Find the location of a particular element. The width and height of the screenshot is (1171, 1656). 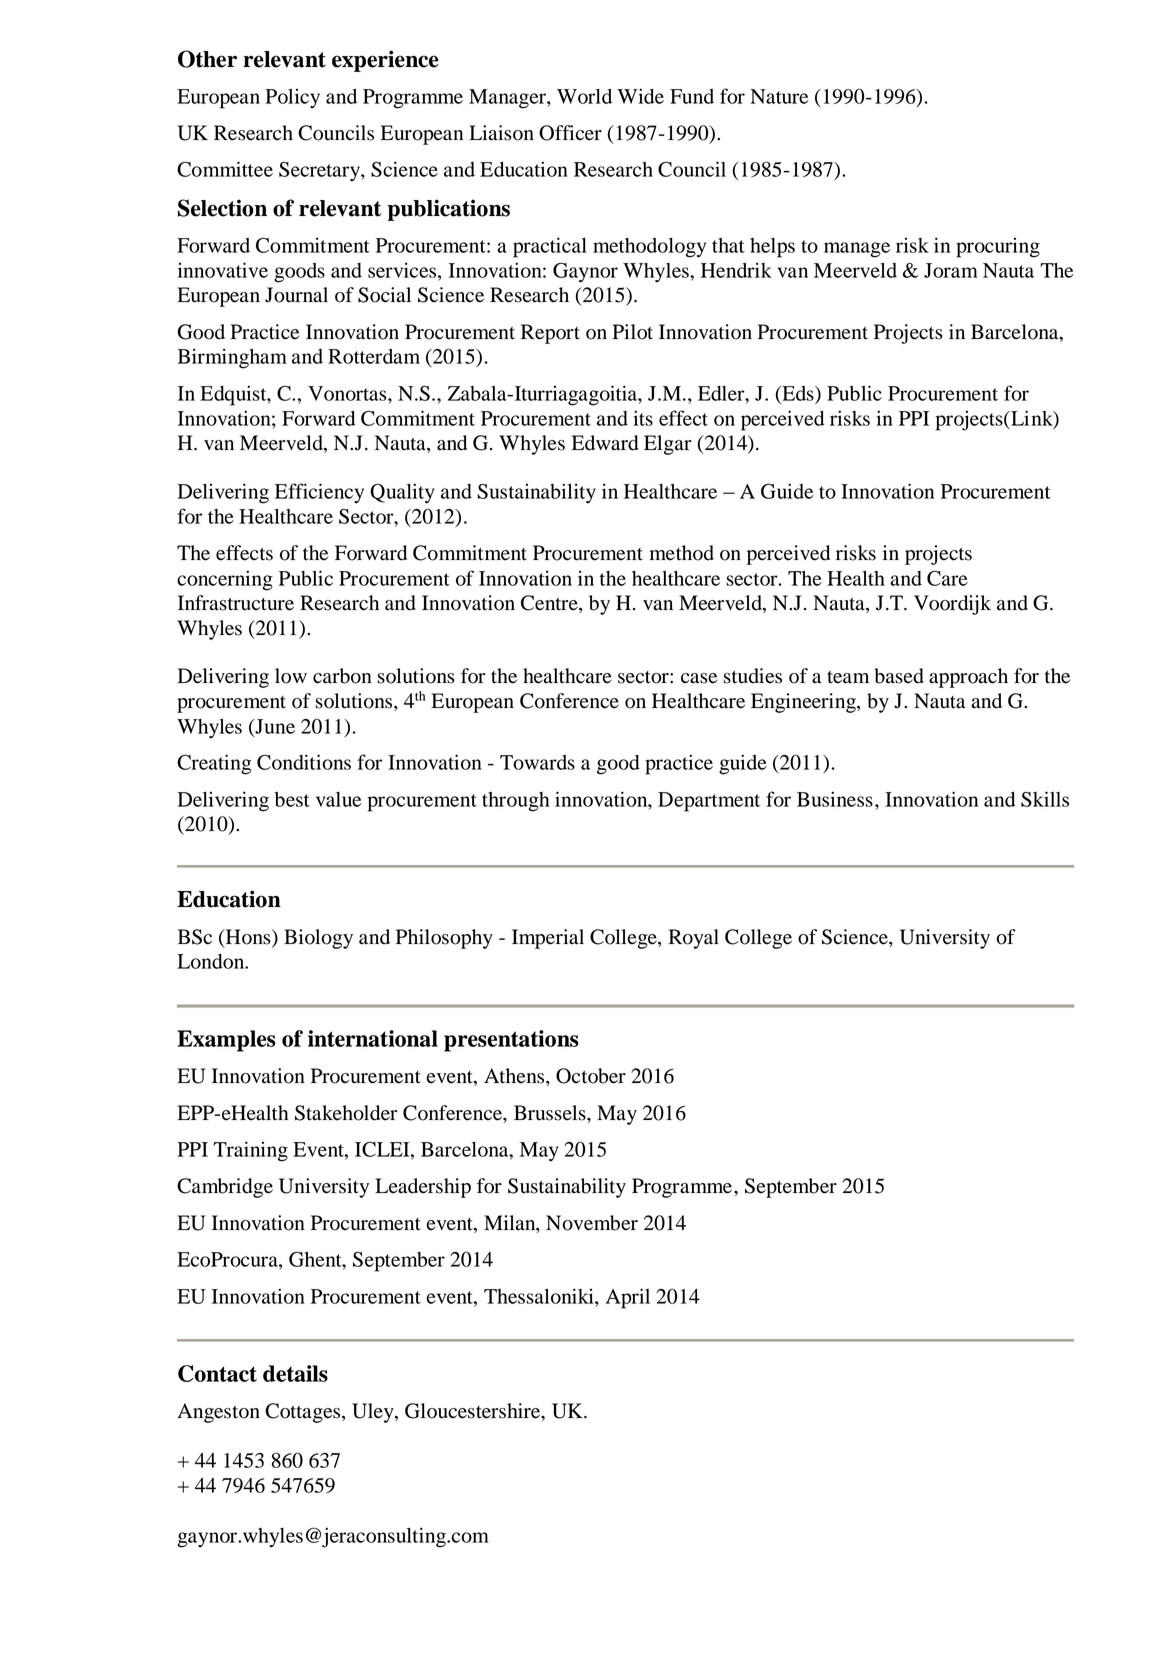

April is located at coordinates (628, 1298).
